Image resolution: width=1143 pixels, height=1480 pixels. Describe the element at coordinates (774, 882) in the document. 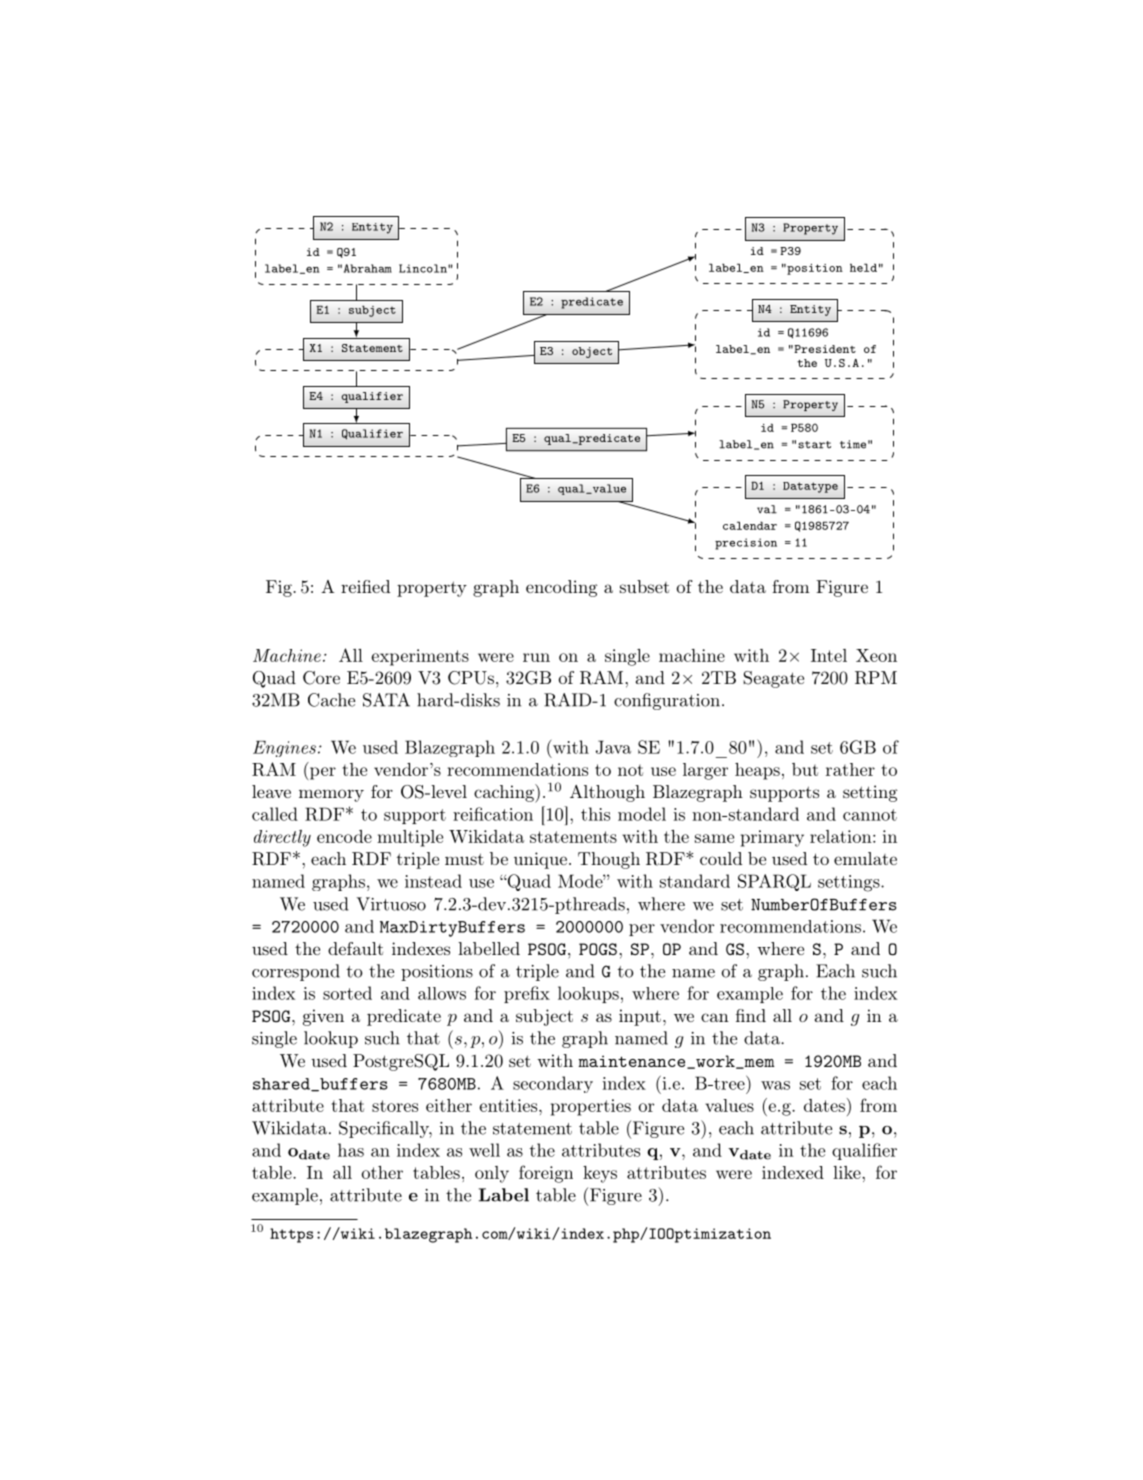

I see `SPARQL` at that location.
